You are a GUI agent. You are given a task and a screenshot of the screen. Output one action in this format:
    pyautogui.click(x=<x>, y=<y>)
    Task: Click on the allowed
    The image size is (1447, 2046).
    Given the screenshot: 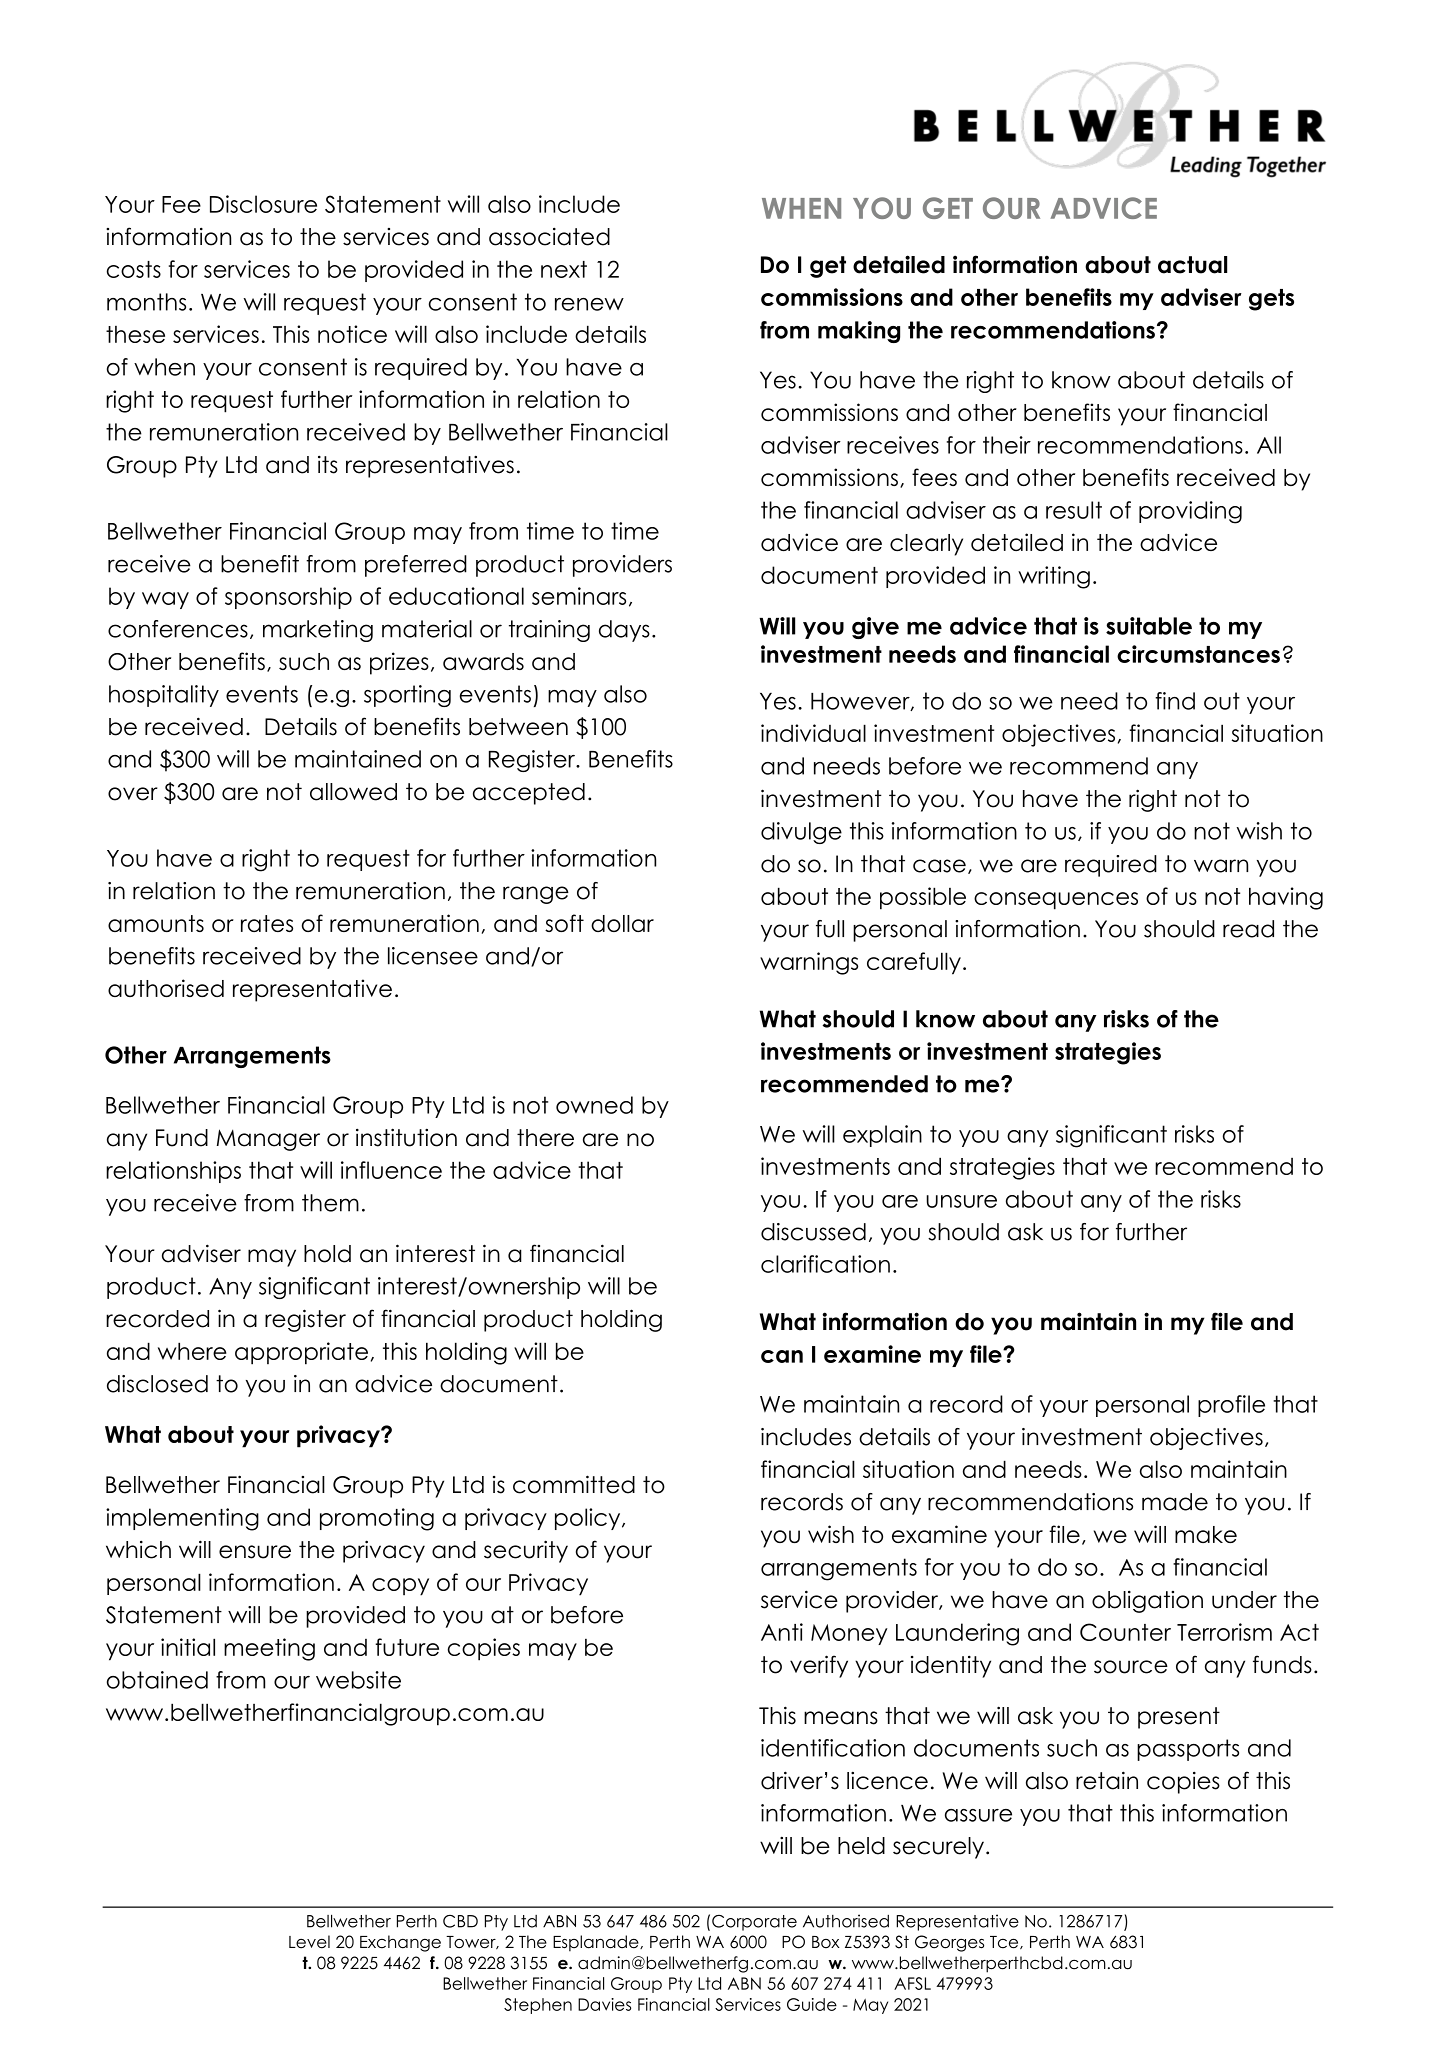 What is the action you would take?
    pyautogui.click(x=353, y=792)
